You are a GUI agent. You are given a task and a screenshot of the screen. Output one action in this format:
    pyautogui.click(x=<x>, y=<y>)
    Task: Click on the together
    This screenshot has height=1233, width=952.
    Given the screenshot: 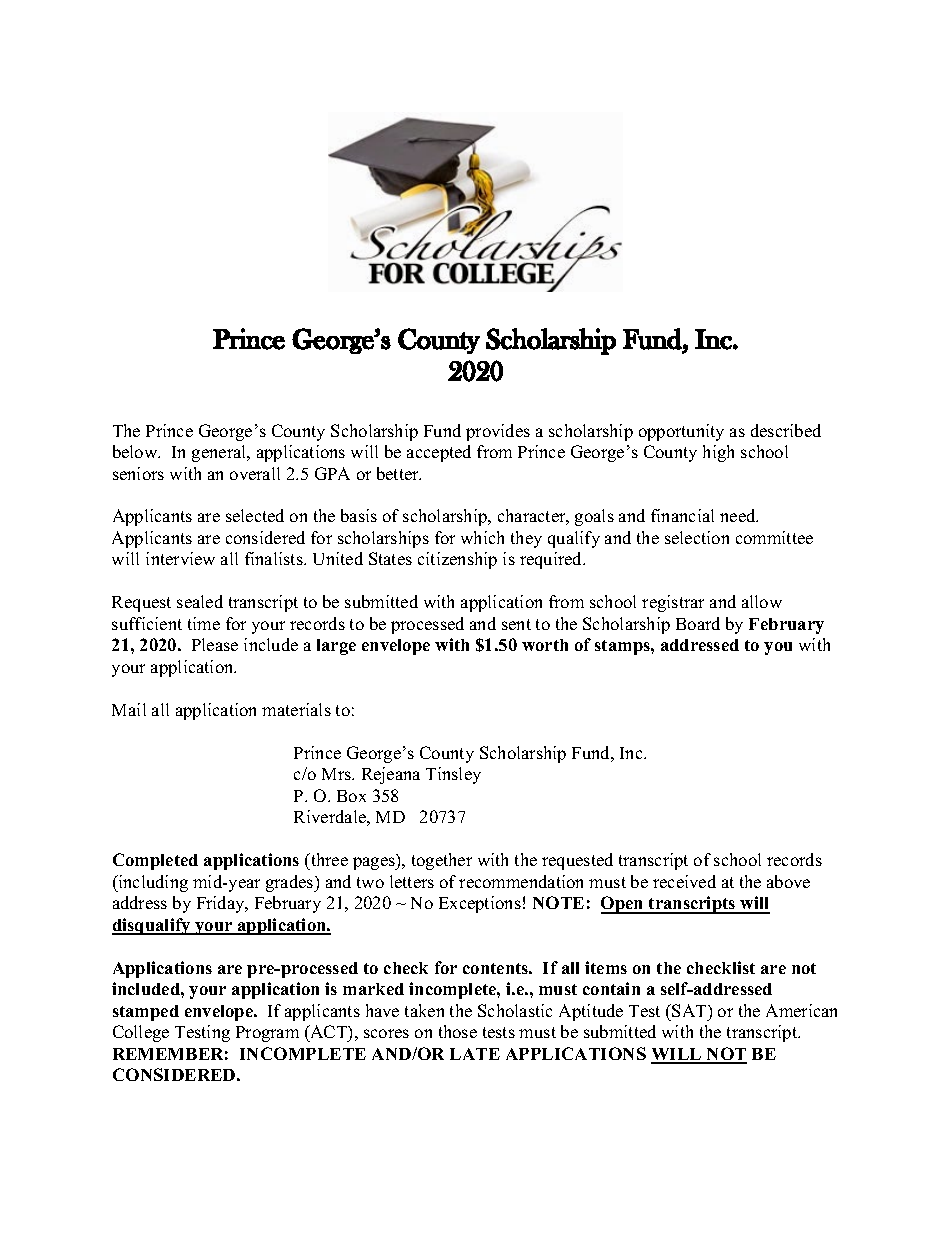 What is the action you would take?
    pyautogui.click(x=442, y=861)
